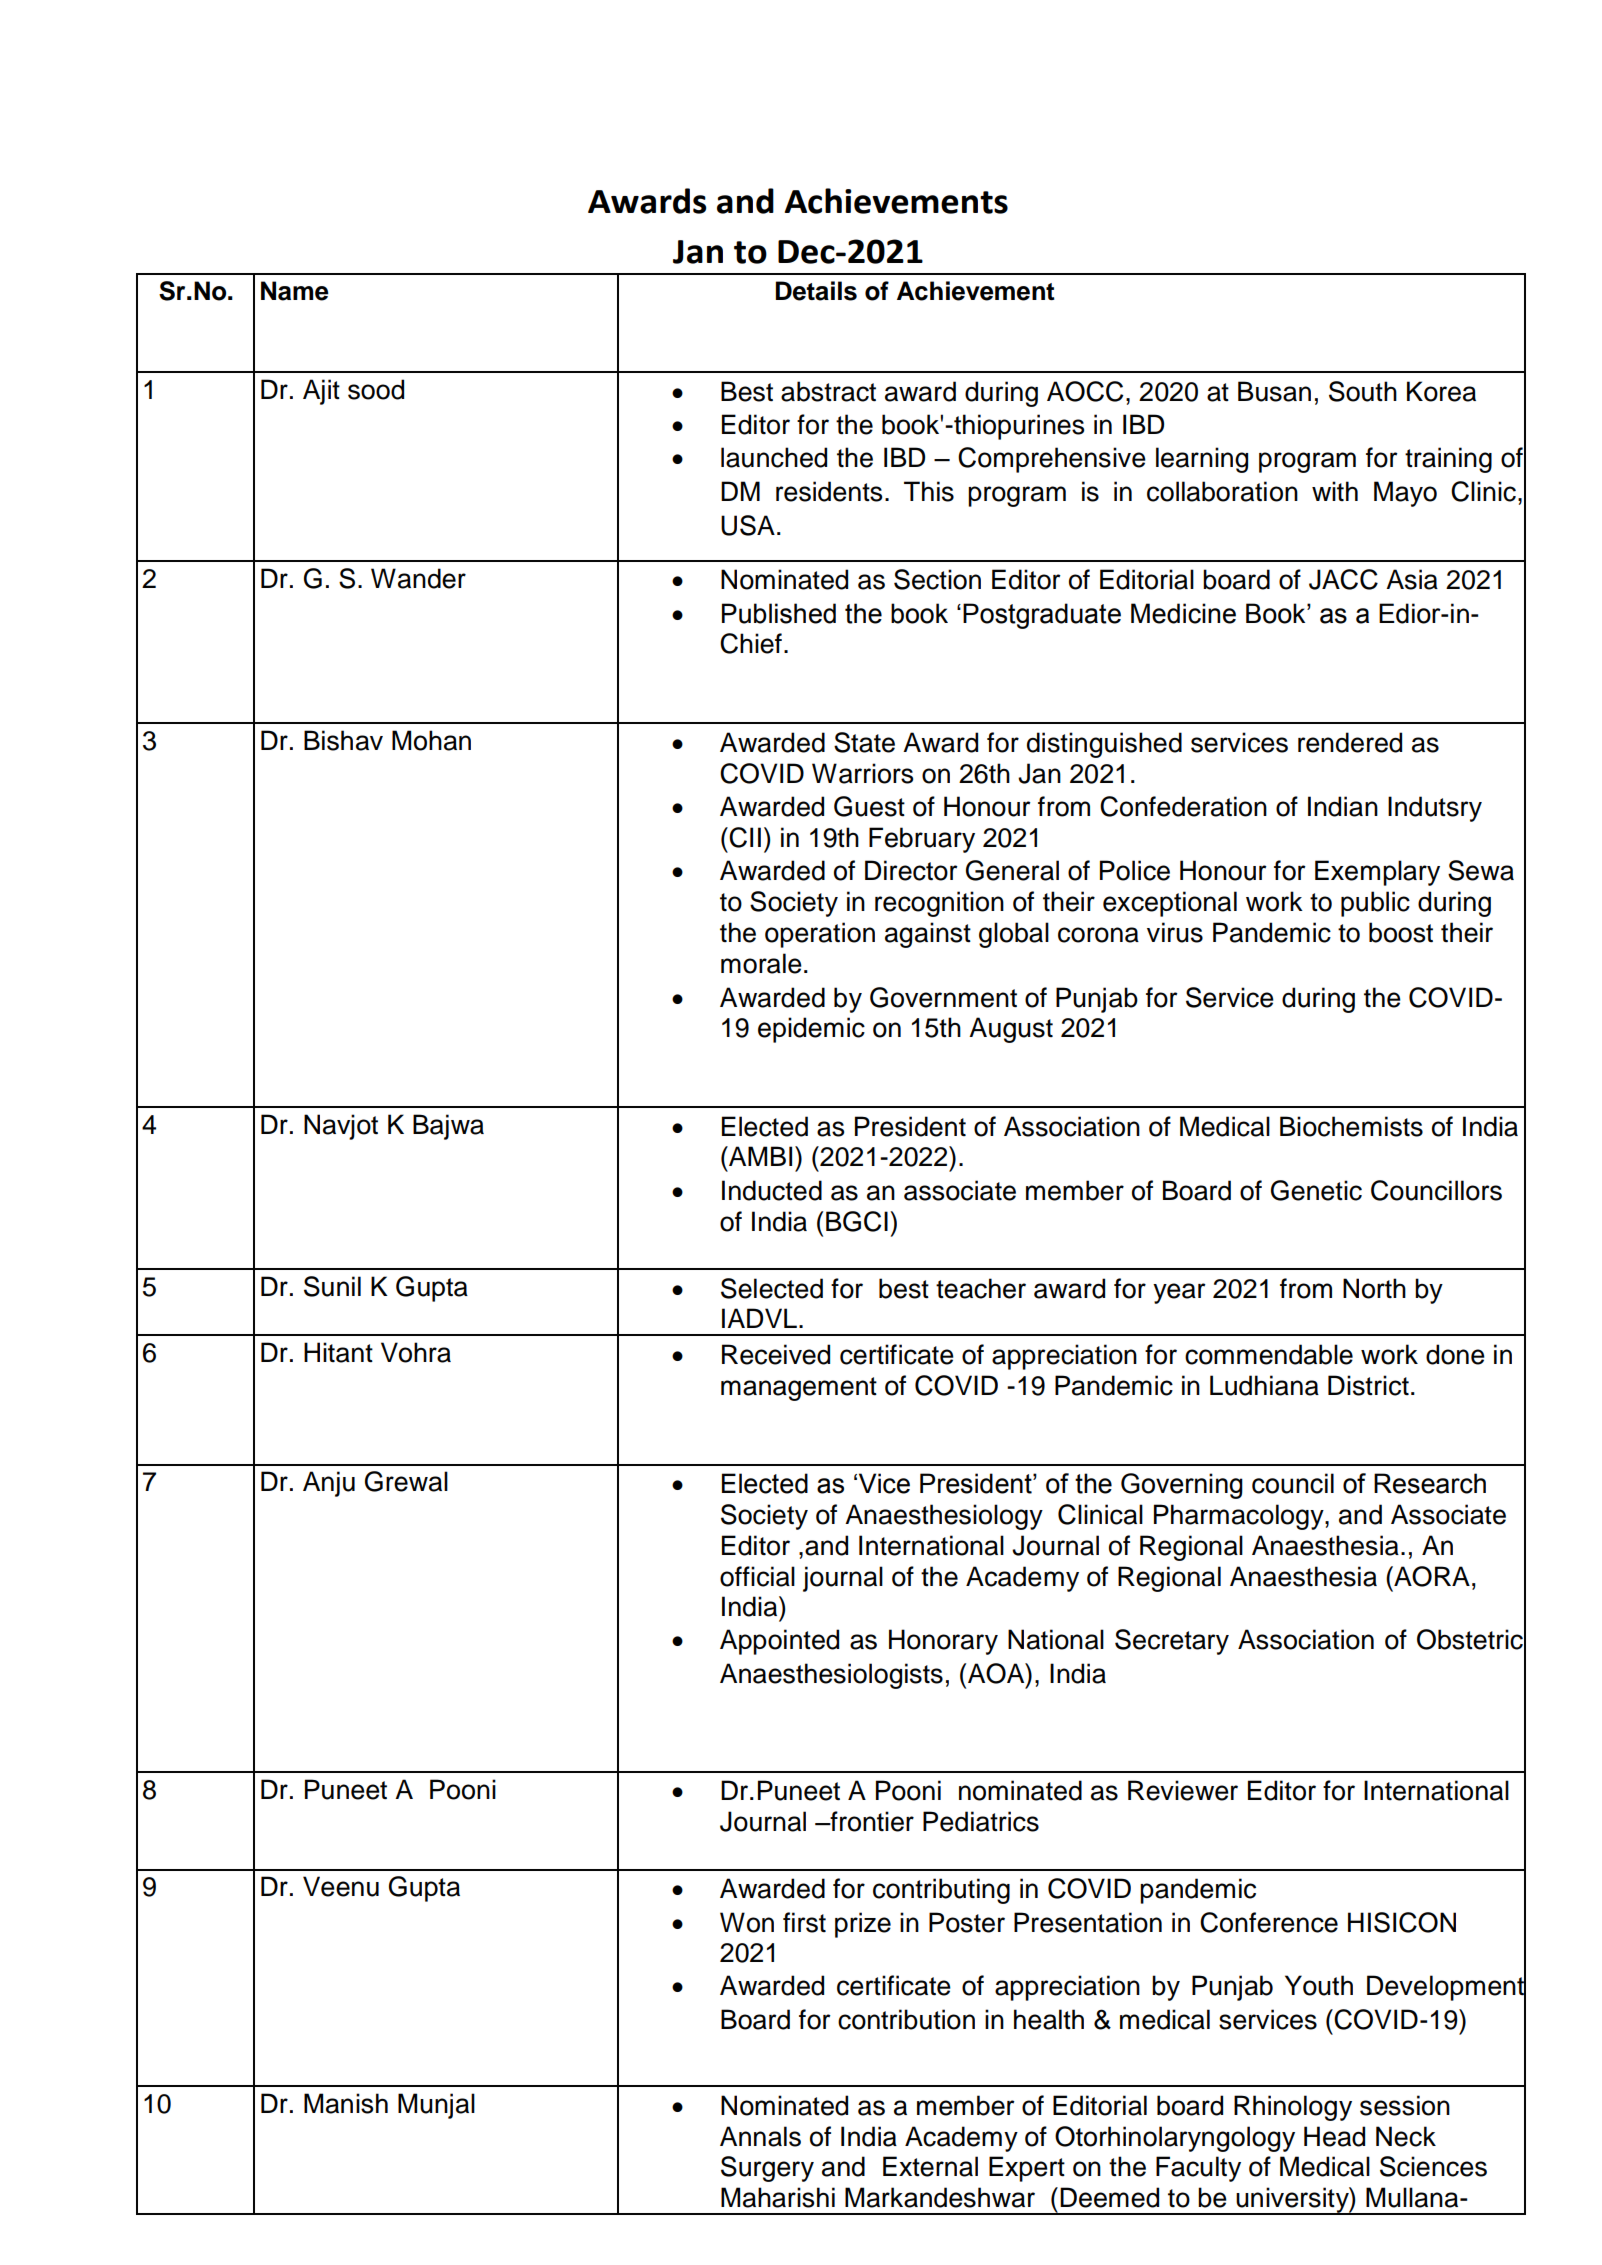 The width and height of the image is (1602, 2265). What do you see at coordinates (930, 2166) in the image?
I see `External` at bounding box center [930, 2166].
